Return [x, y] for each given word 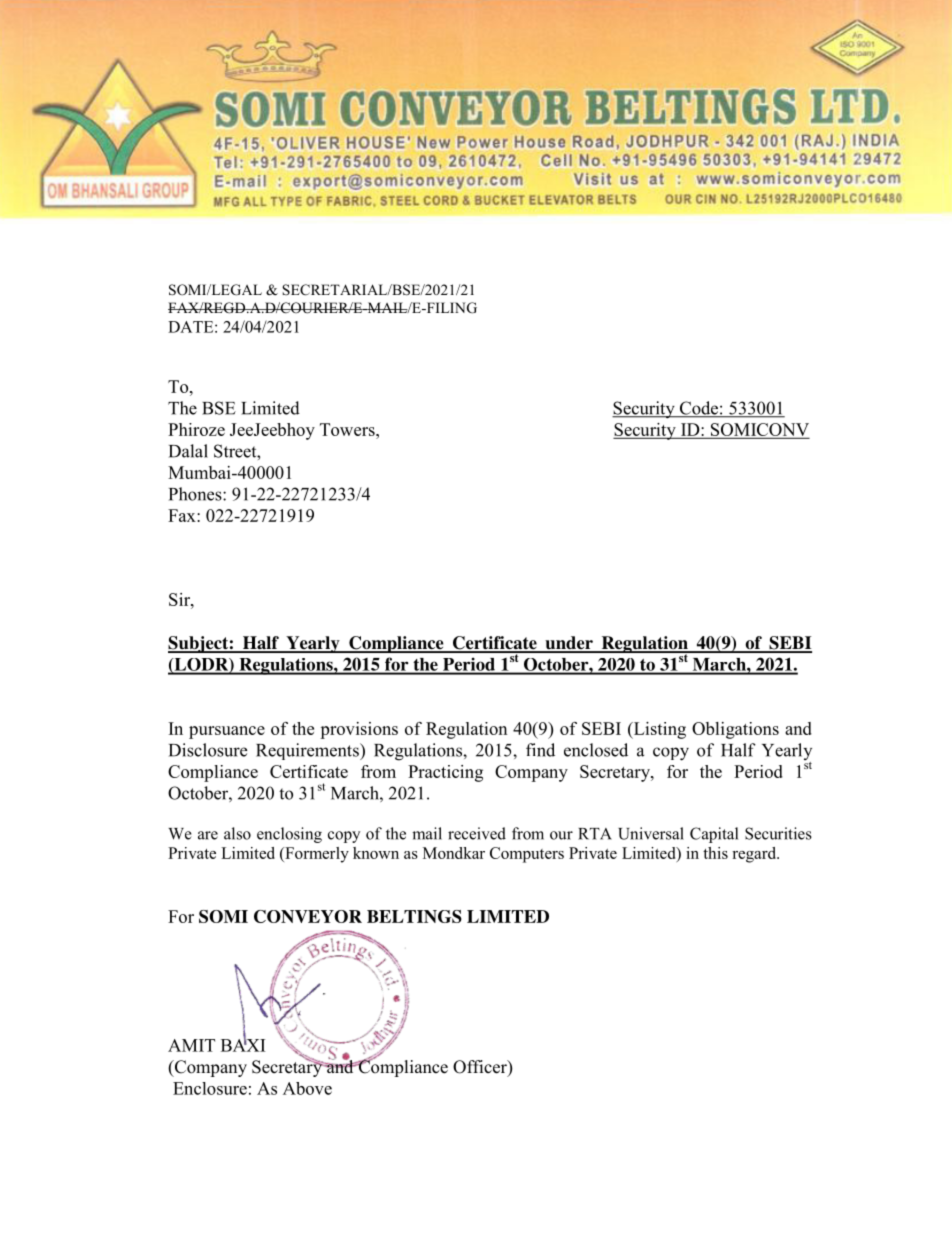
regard [755, 855]
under [569, 644]
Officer [481, 1068]
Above [307, 1088]
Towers [348, 429]
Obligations [735, 730]
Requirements [308, 751]
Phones [196, 494]
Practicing [445, 773]
